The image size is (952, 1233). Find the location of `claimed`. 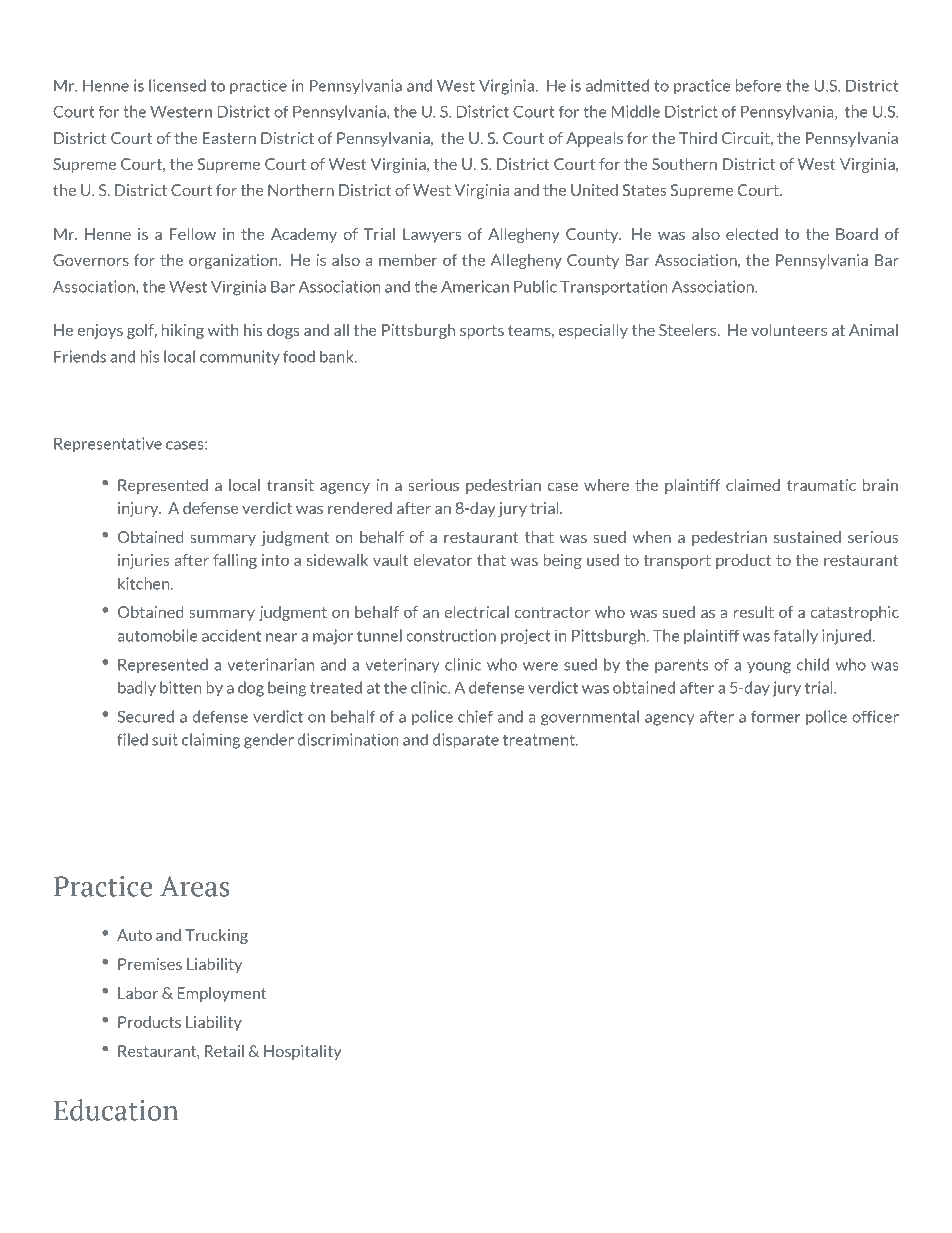

claimed is located at coordinates (753, 485).
